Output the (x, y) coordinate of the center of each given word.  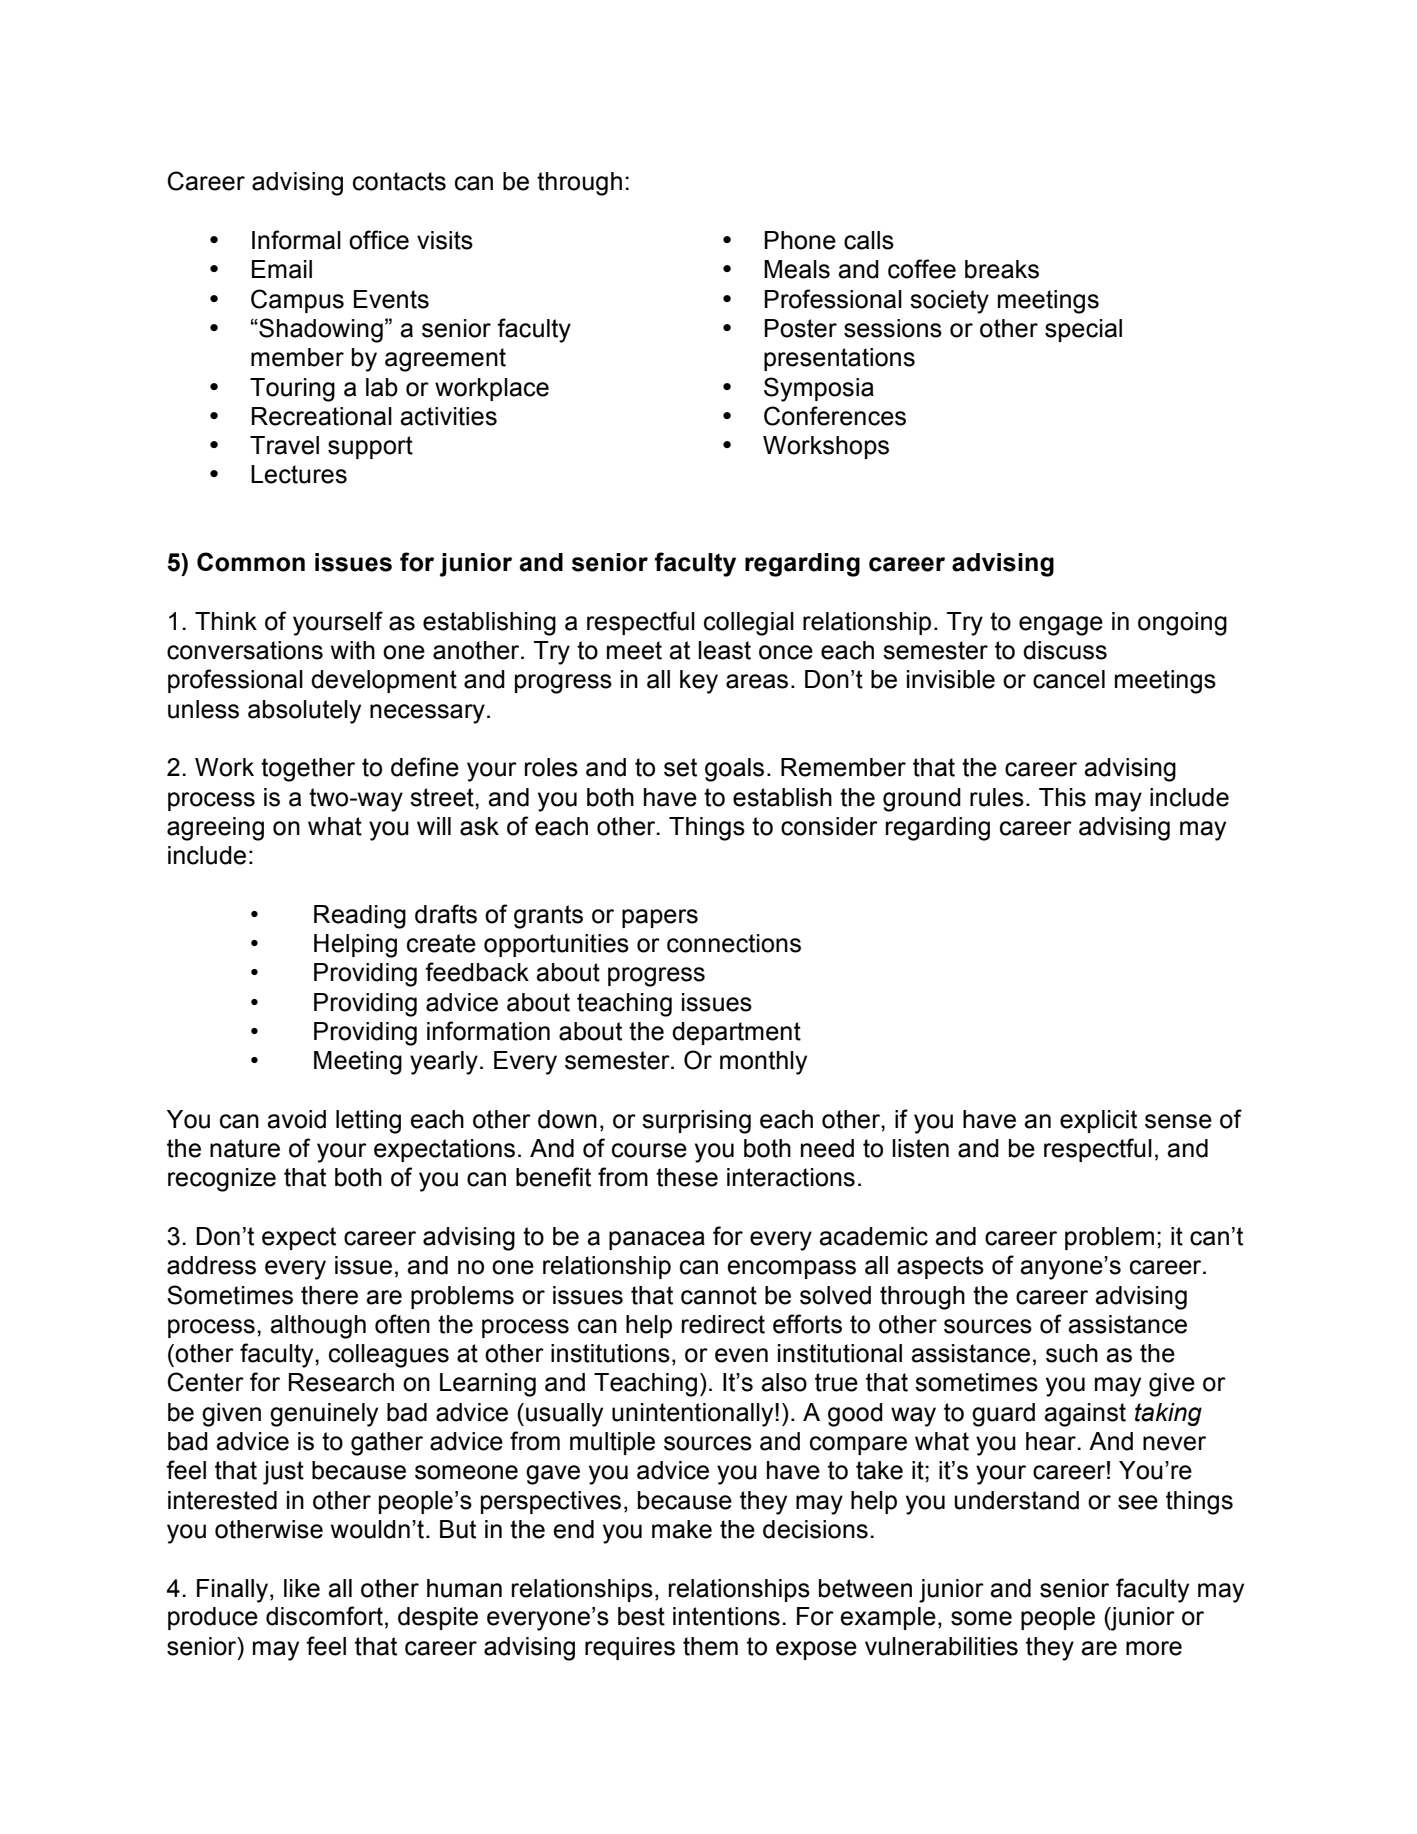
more (1154, 1648)
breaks (1002, 269)
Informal (296, 240)
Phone (800, 240)
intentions (726, 1616)
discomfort (324, 1616)
